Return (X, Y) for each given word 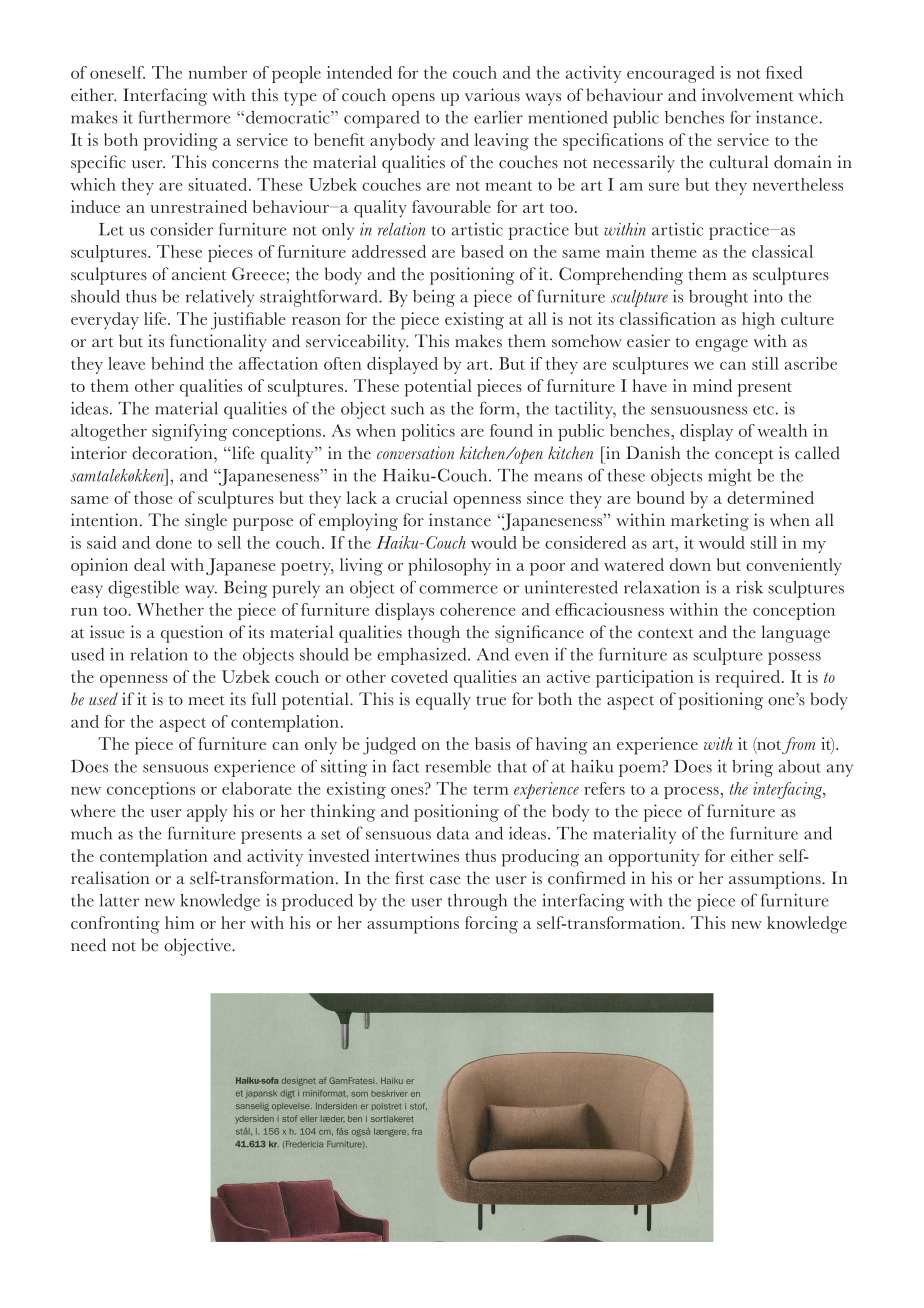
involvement (748, 95)
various (492, 95)
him (180, 922)
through (477, 902)
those (153, 497)
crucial (422, 497)
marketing (710, 522)
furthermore (185, 117)
